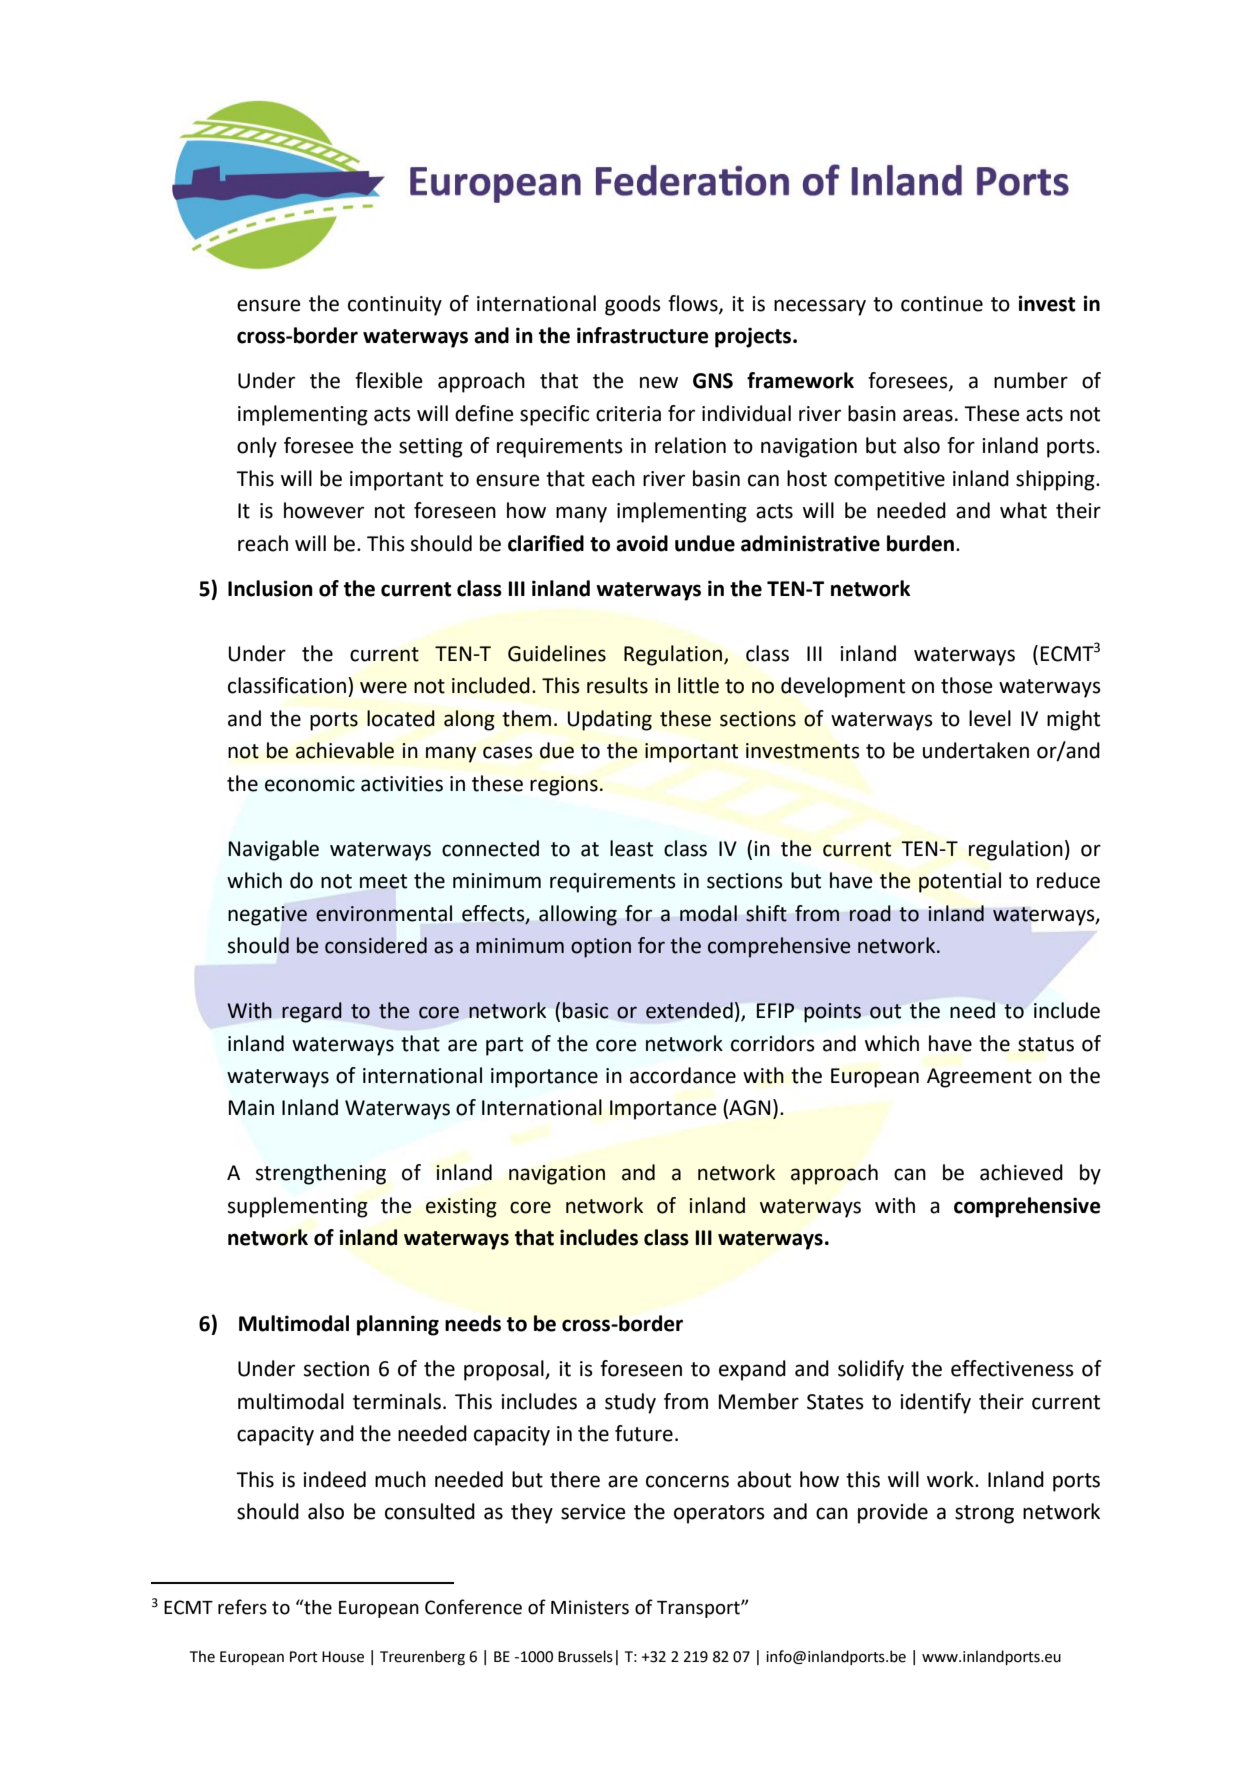 The height and width of the screenshot is (1771, 1252). I want to click on strong, so click(984, 1514).
